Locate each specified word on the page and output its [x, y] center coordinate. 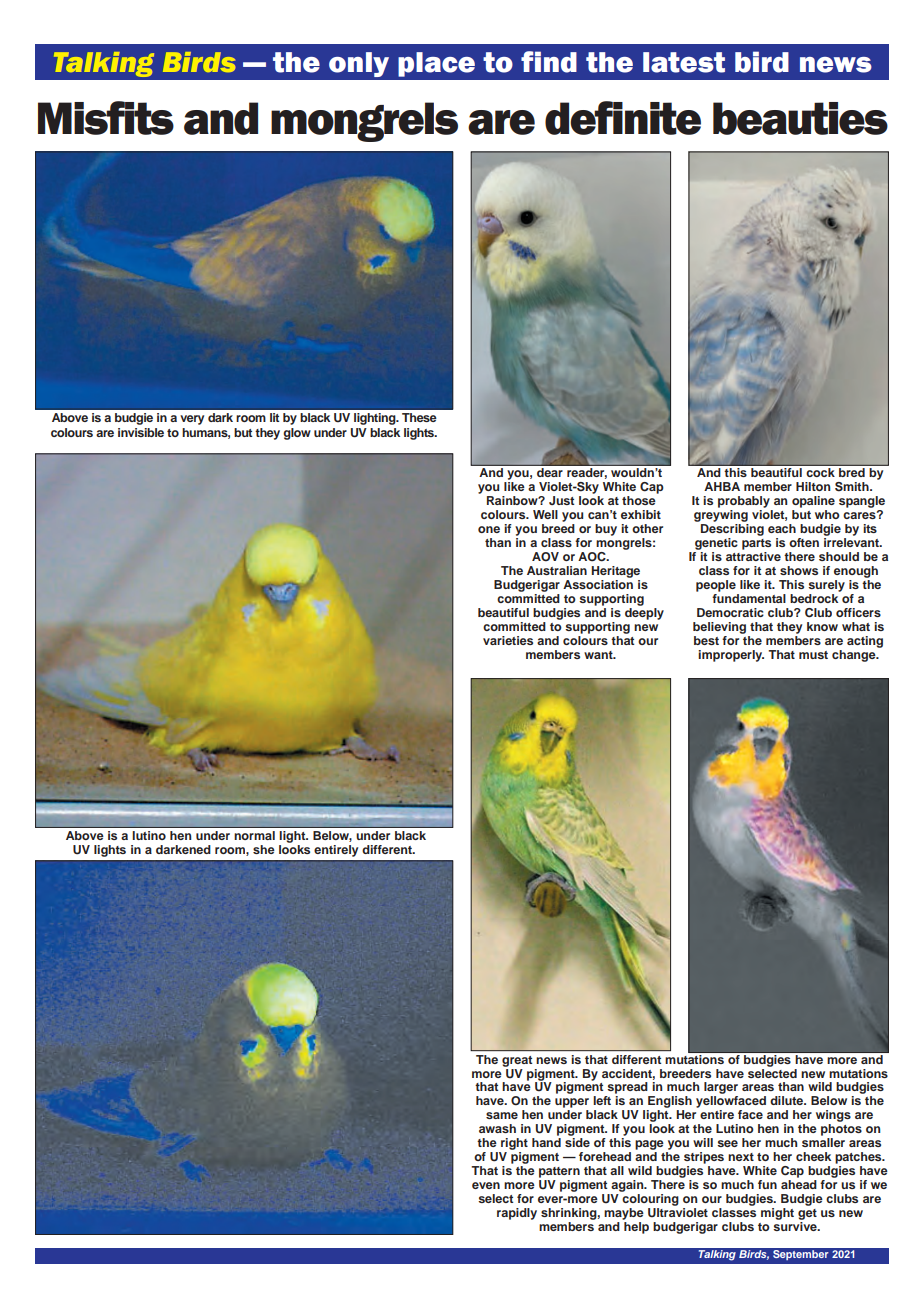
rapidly [517, 1214]
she [264, 849]
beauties [800, 118]
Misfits [106, 118]
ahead [799, 1184]
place [436, 64]
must [813, 655]
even [486, 1185]
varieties [508, 640]
